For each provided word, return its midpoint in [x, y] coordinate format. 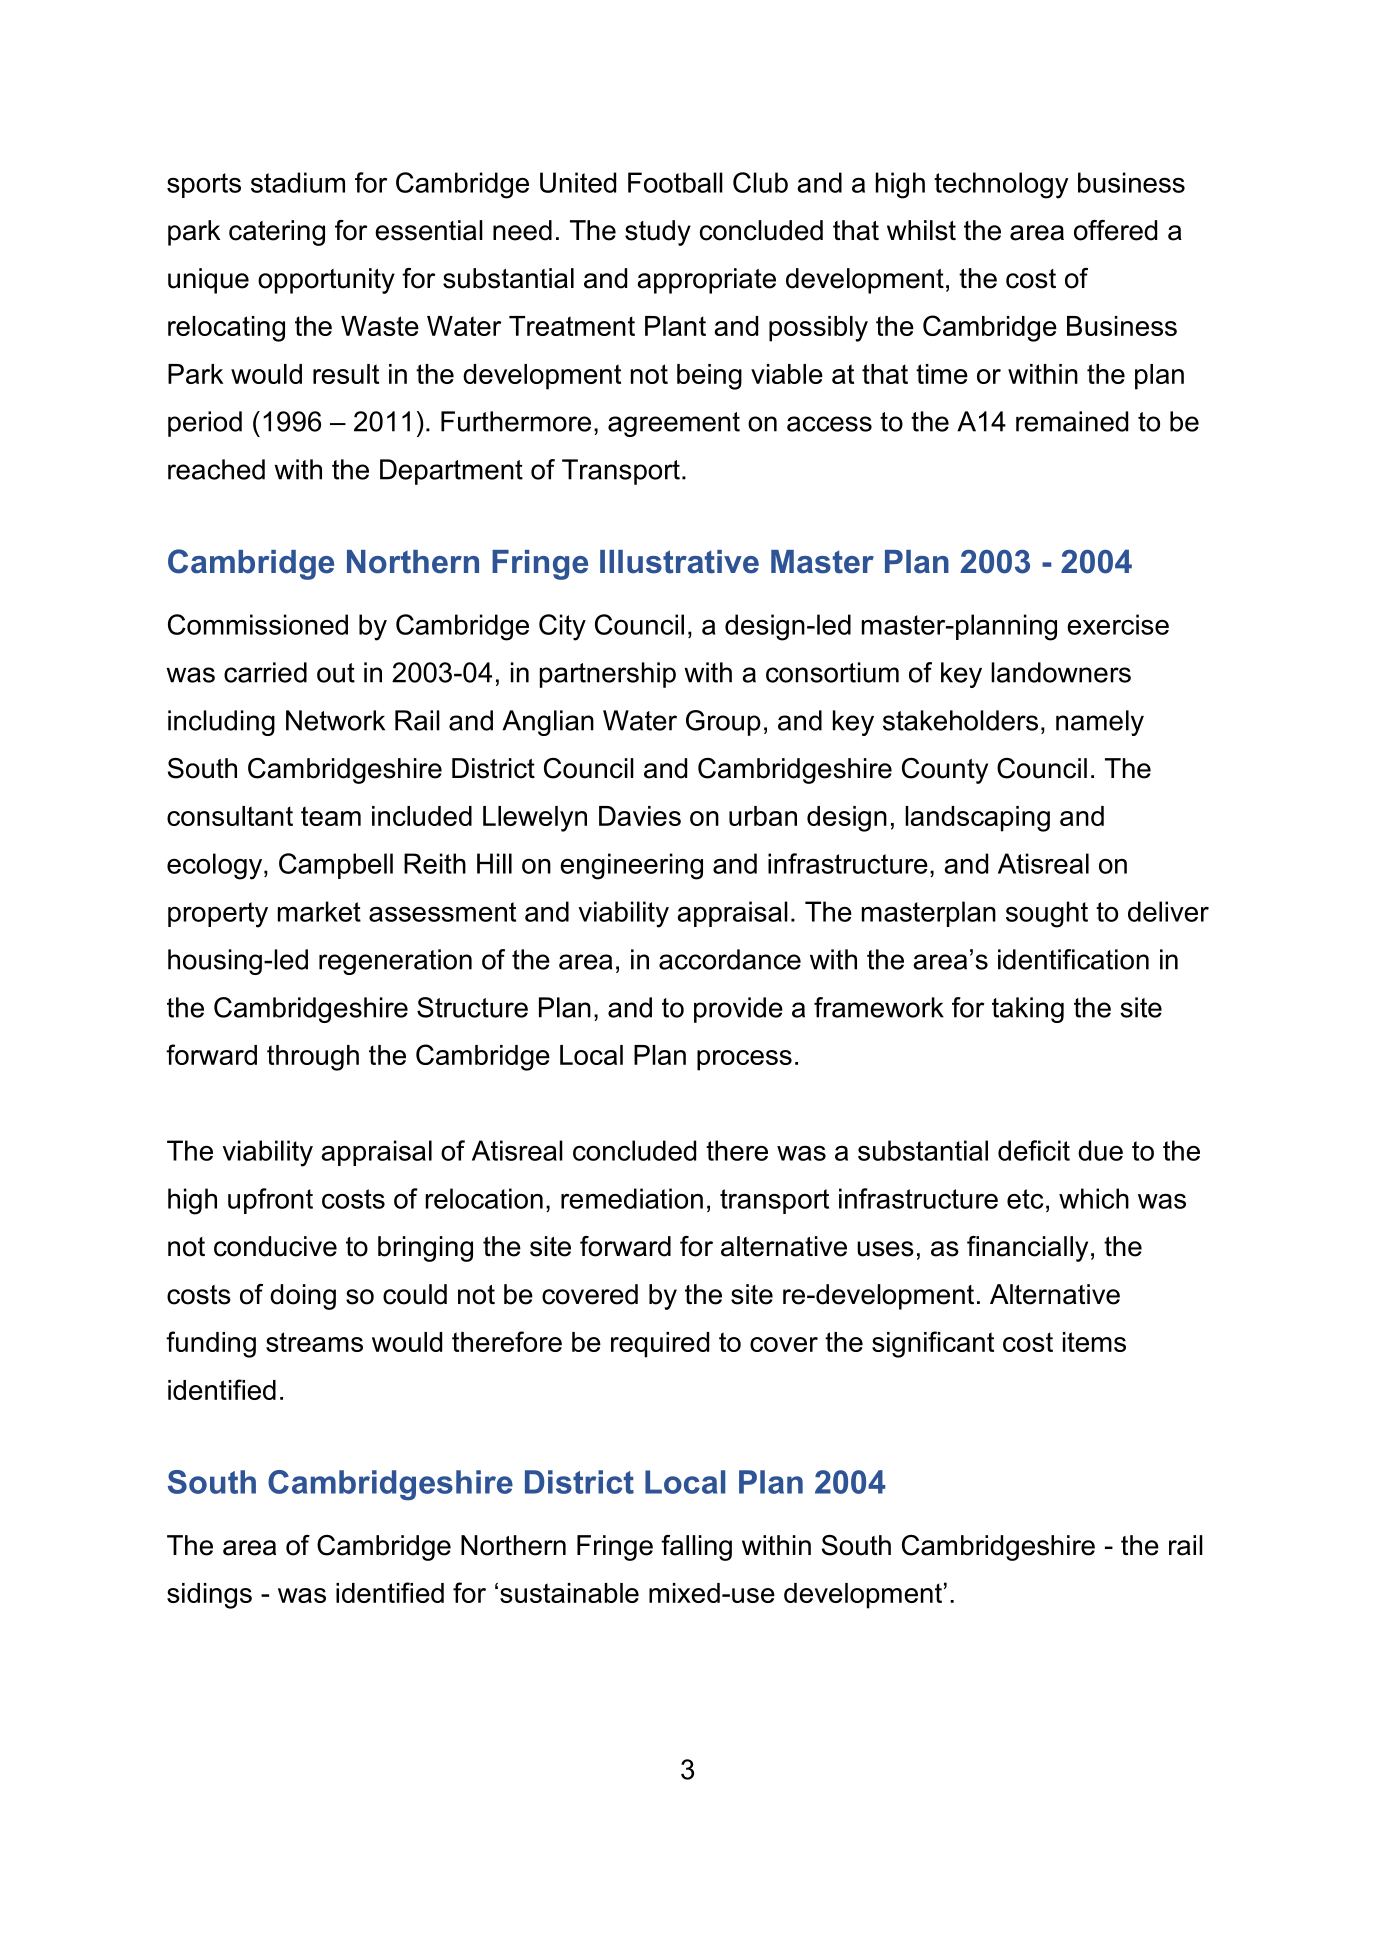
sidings [209, 1596]
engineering [631, 866]
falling [696, 1548]
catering [277, 233]
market [319, 911]
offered [1115, 230]
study [658, 233]
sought [1047, 914]
